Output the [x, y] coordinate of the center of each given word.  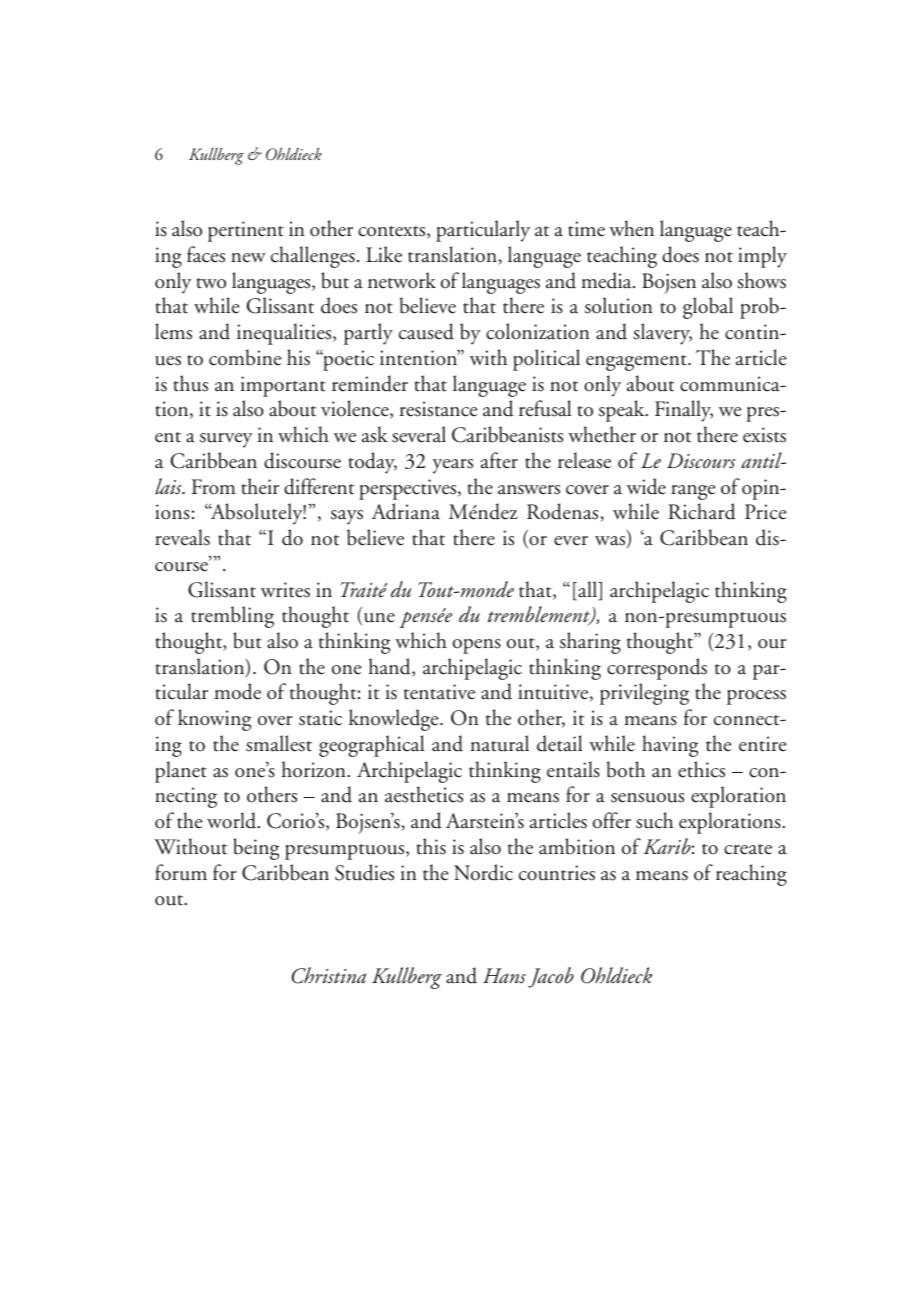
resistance [439, 409]
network [402, 280]
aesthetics [424, 794]
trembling [232, 617]
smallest [279, 743]
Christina [328, 975]
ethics [701, 769]
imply [762, 257]
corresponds [657, 669]
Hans [504, 976]
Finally [684, 411]
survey [226, 440]
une [378, 619]
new [248, 258]
